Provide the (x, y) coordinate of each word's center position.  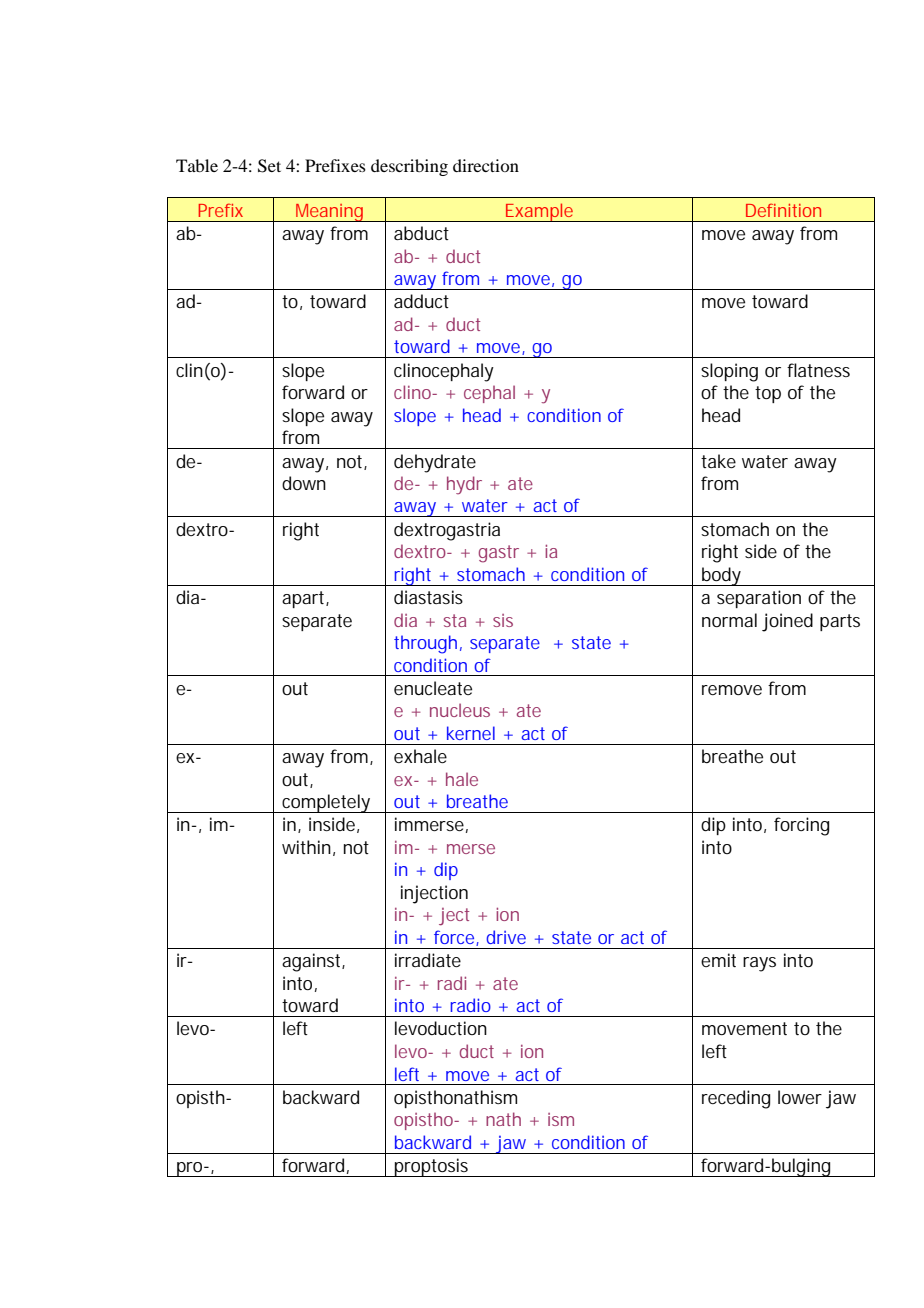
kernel (471, 733)
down (304, 483)
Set (269, 166)
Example (539, 212)
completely (326, 803)
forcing (801, 826)
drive (506, 937)
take (718, 461)
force (455, 938)
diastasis (428, 597)
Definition (783, 210)
